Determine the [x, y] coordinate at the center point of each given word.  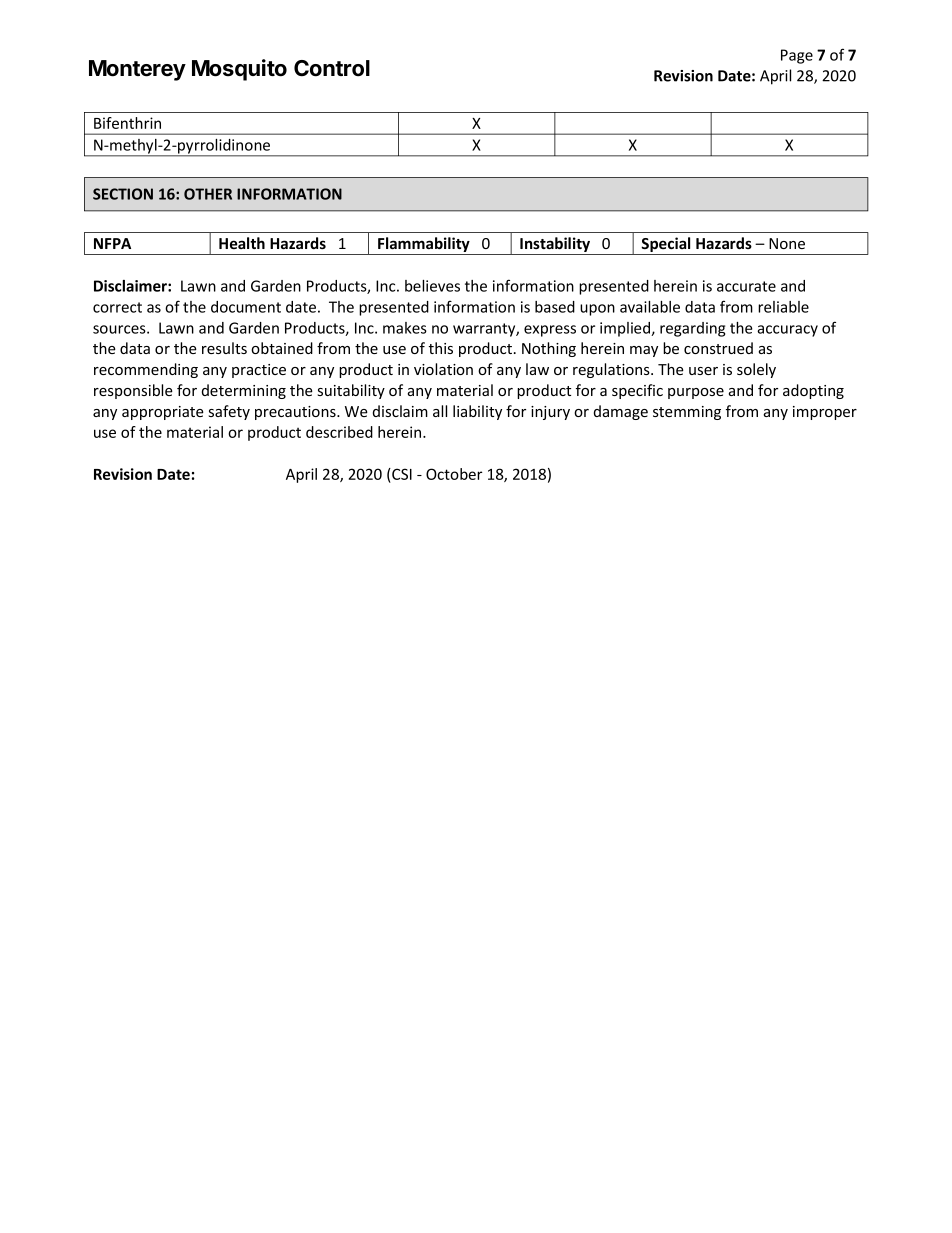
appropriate [163, 413]
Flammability [424, 246]
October [454, 474]
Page [797, 56]
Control [332, 68]
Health [242, 243]
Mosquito [239, 70]
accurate [746, 286]
